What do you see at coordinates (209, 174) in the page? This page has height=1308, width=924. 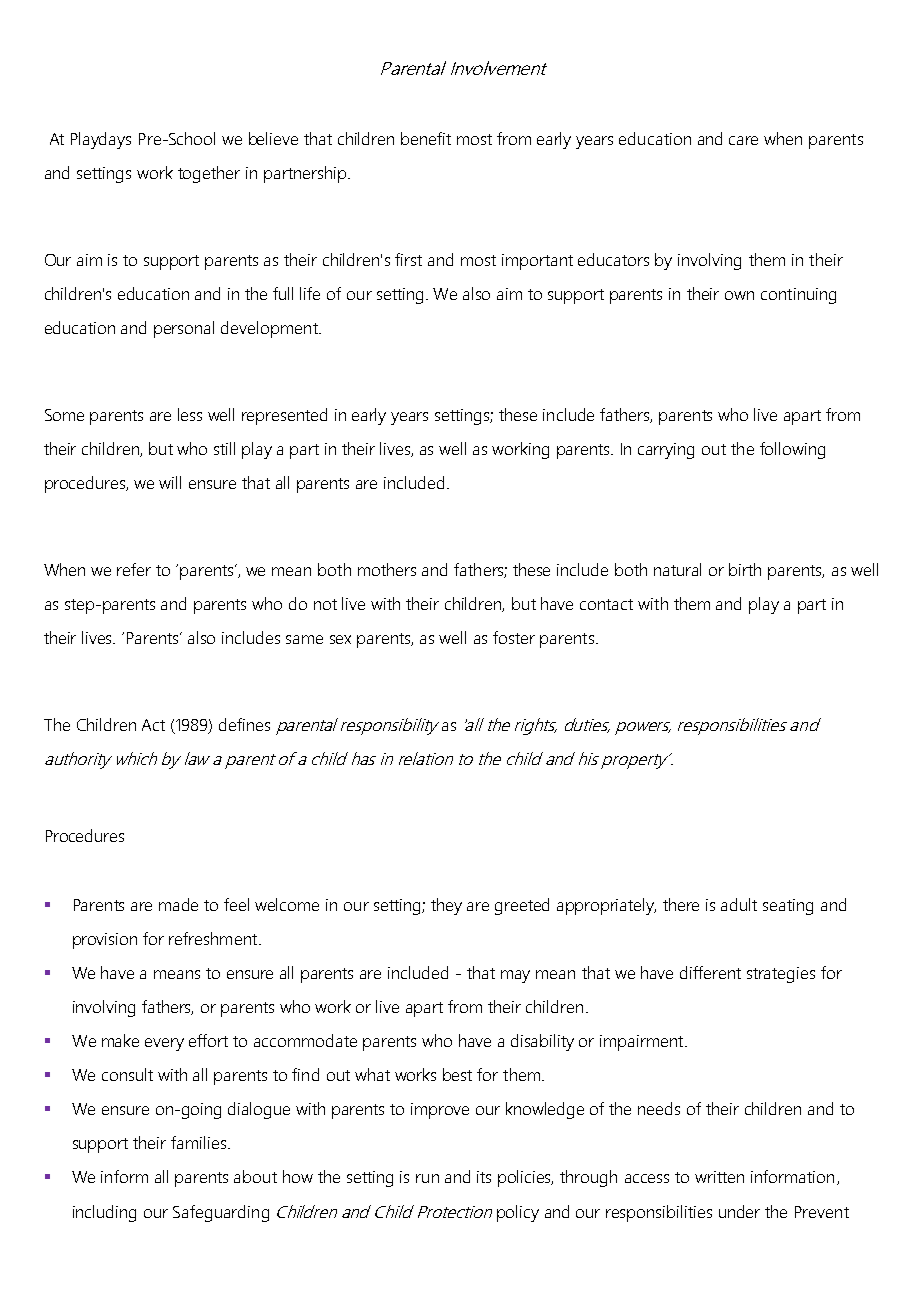 I see `together` at bounding box center [209, 174].
